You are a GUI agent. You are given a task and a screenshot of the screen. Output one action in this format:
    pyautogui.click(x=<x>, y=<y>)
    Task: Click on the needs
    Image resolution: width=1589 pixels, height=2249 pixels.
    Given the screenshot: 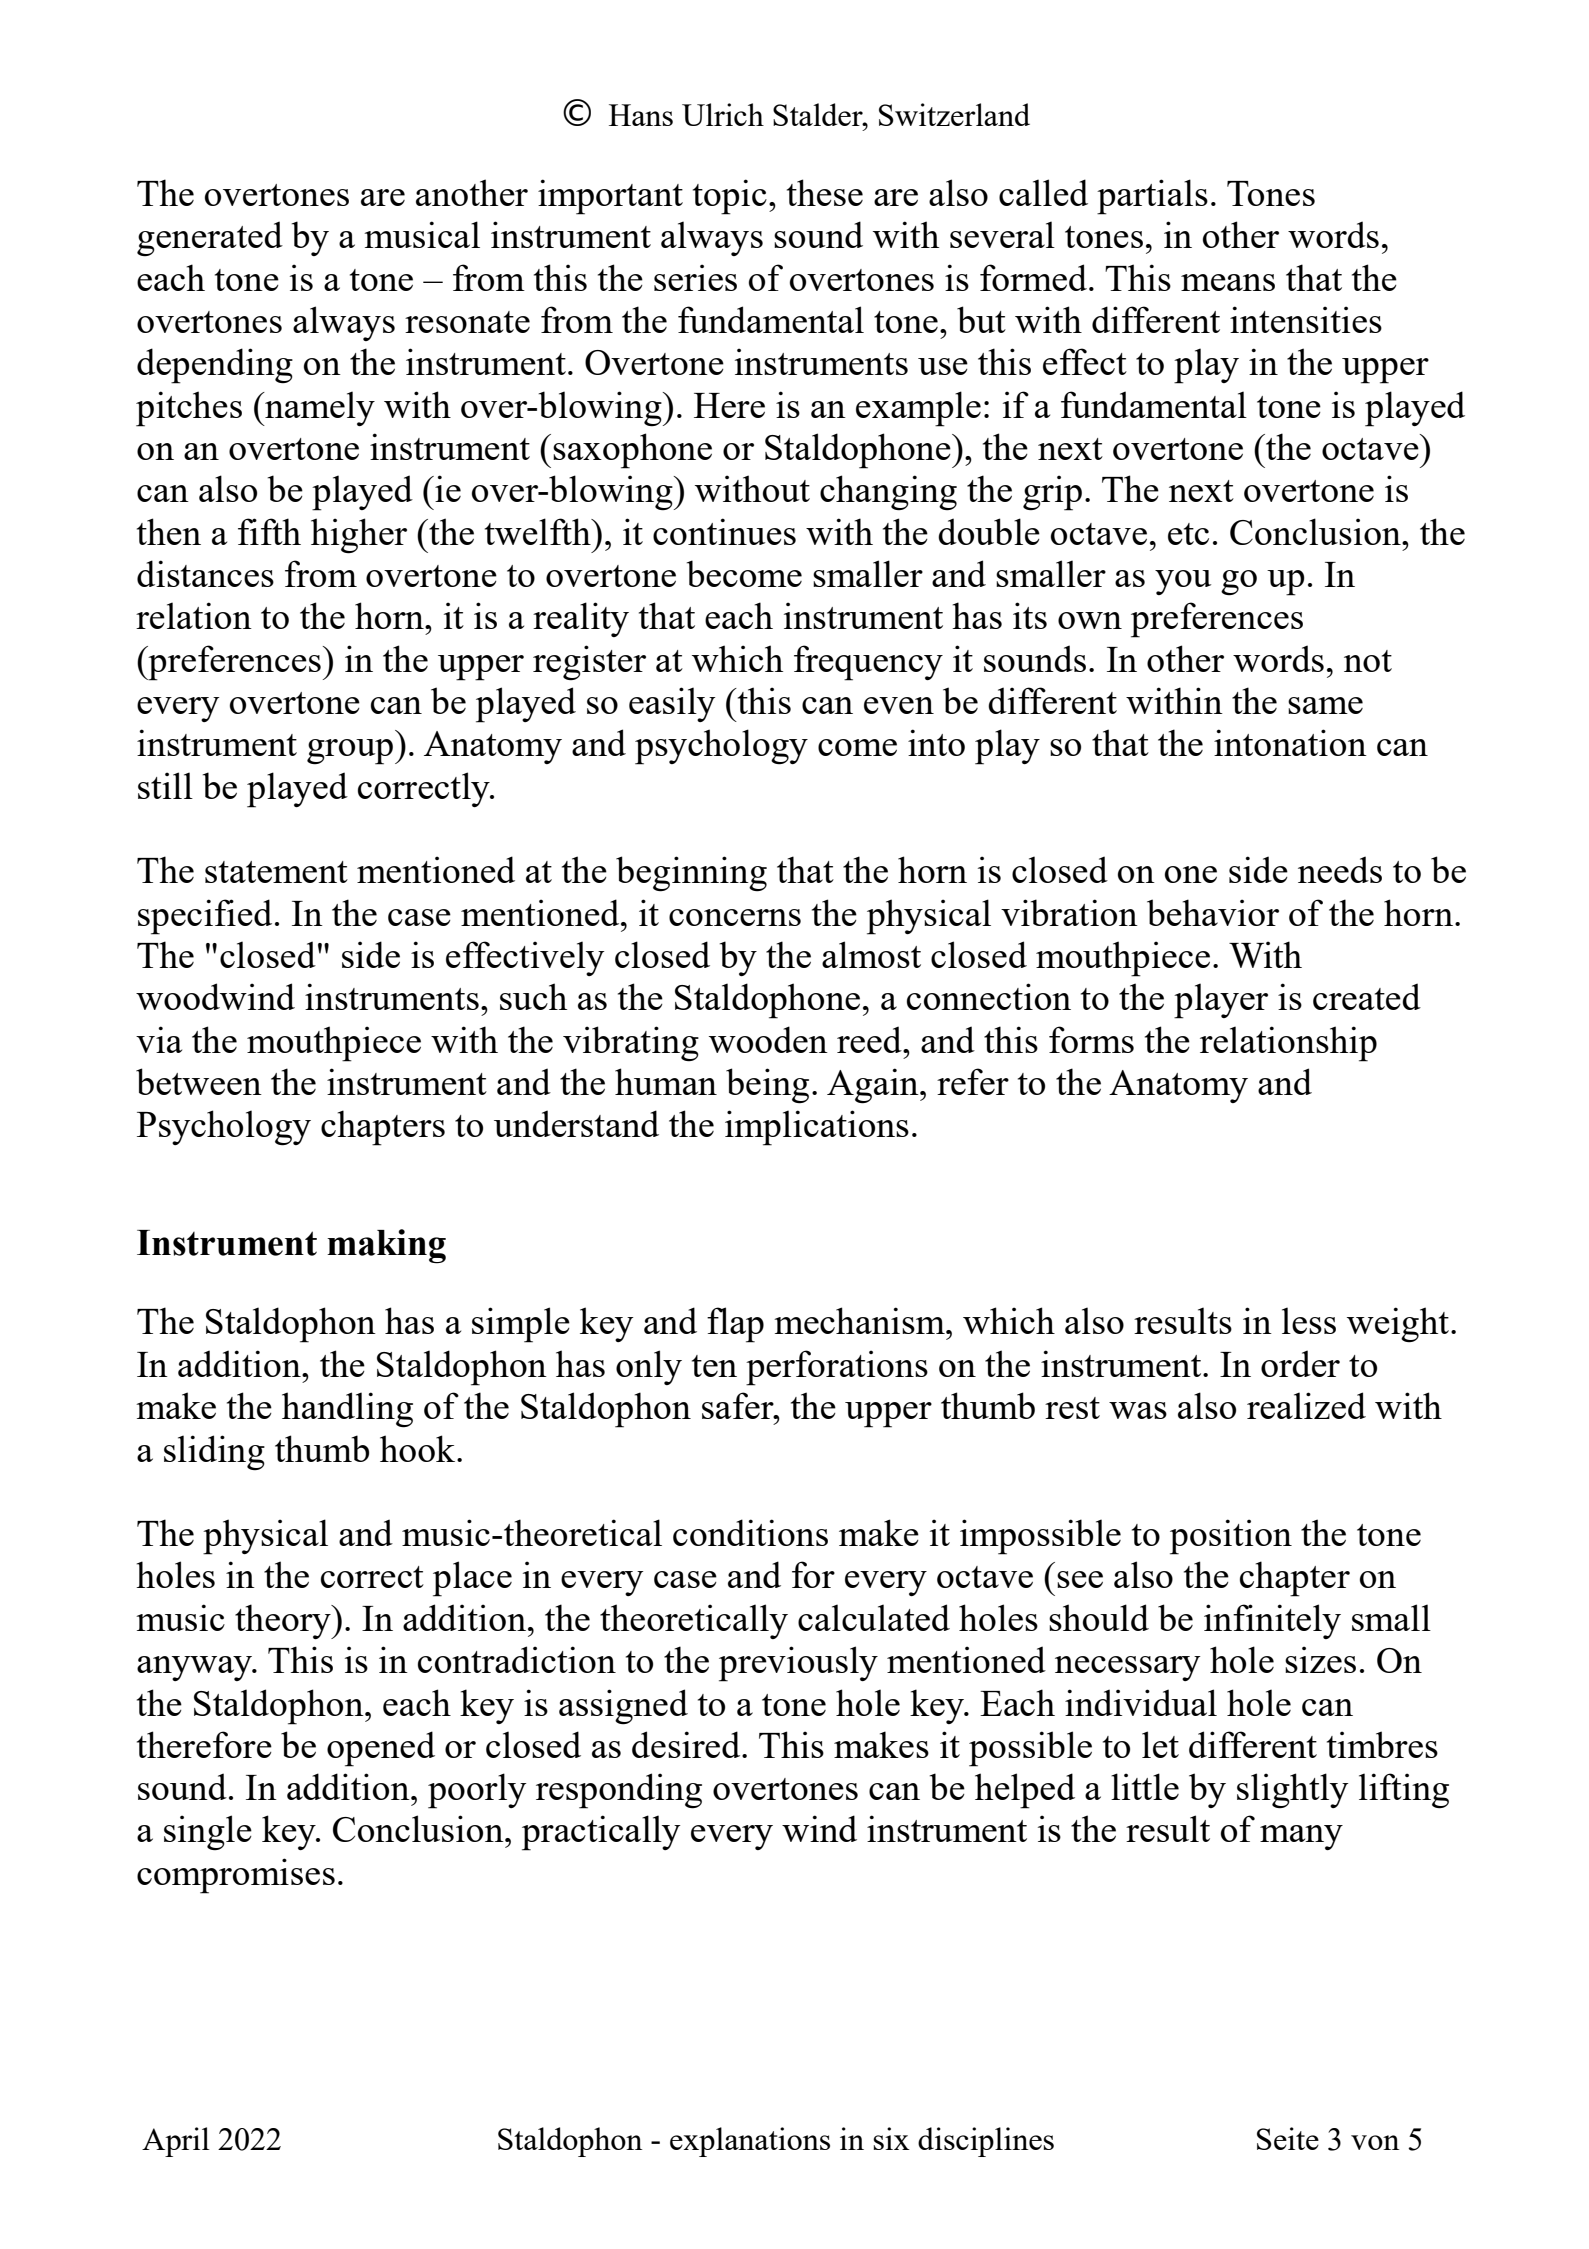 What is the action you would take?
    pyautogui.click(x=1340, y=869)
